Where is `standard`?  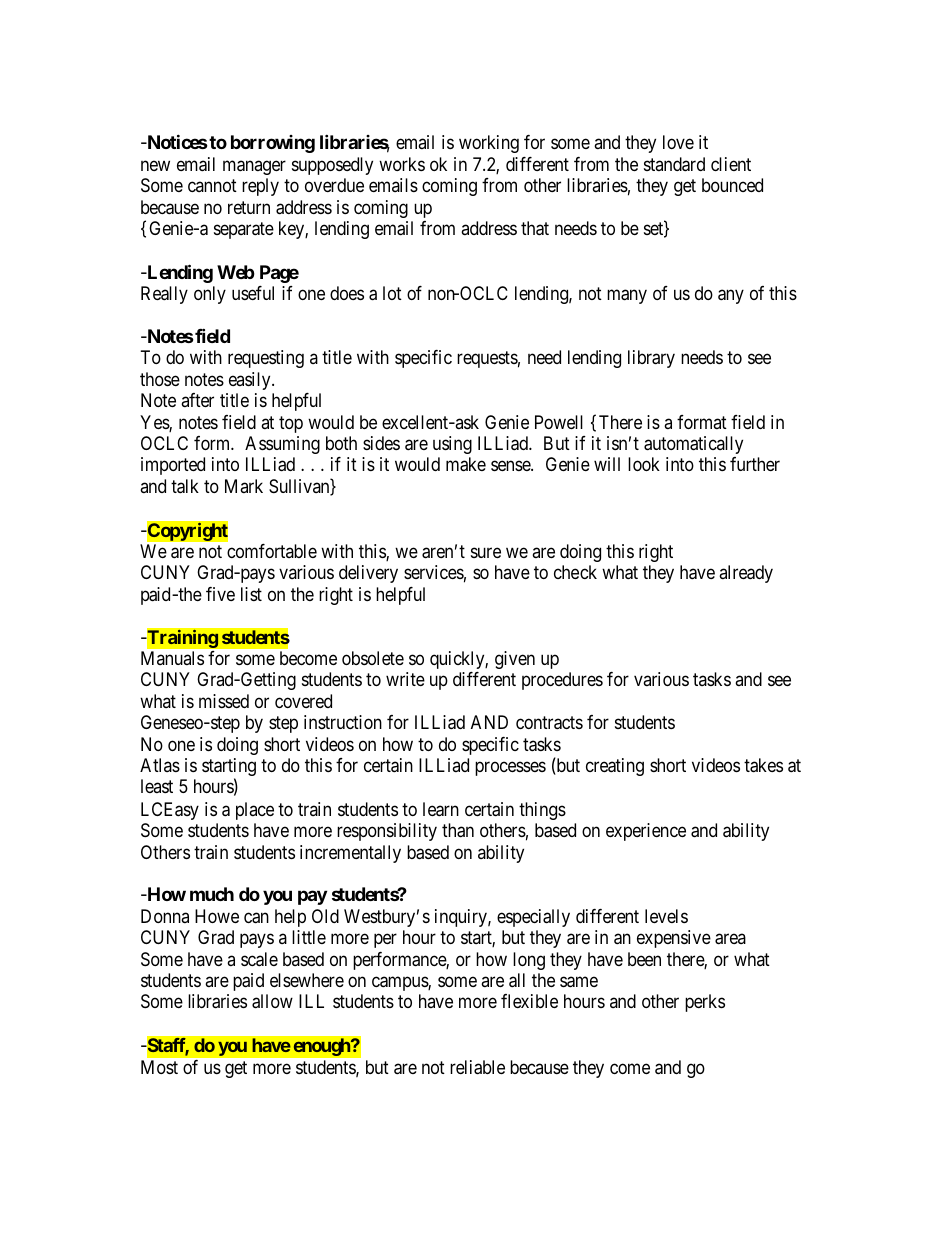 standard is located at coordinates (674, 164).
